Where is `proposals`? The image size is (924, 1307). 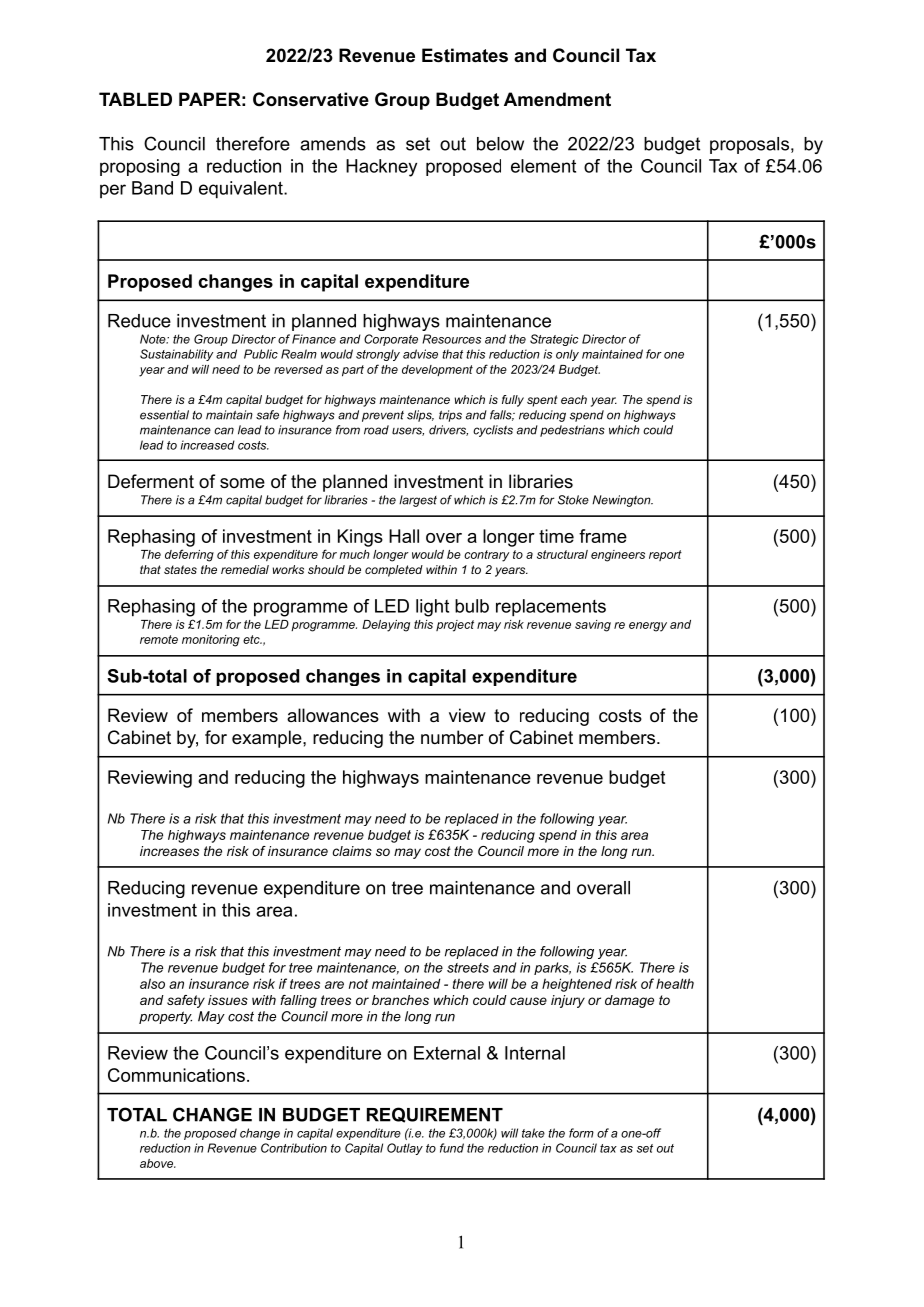 proposals is located at coordinates (749, 145).
